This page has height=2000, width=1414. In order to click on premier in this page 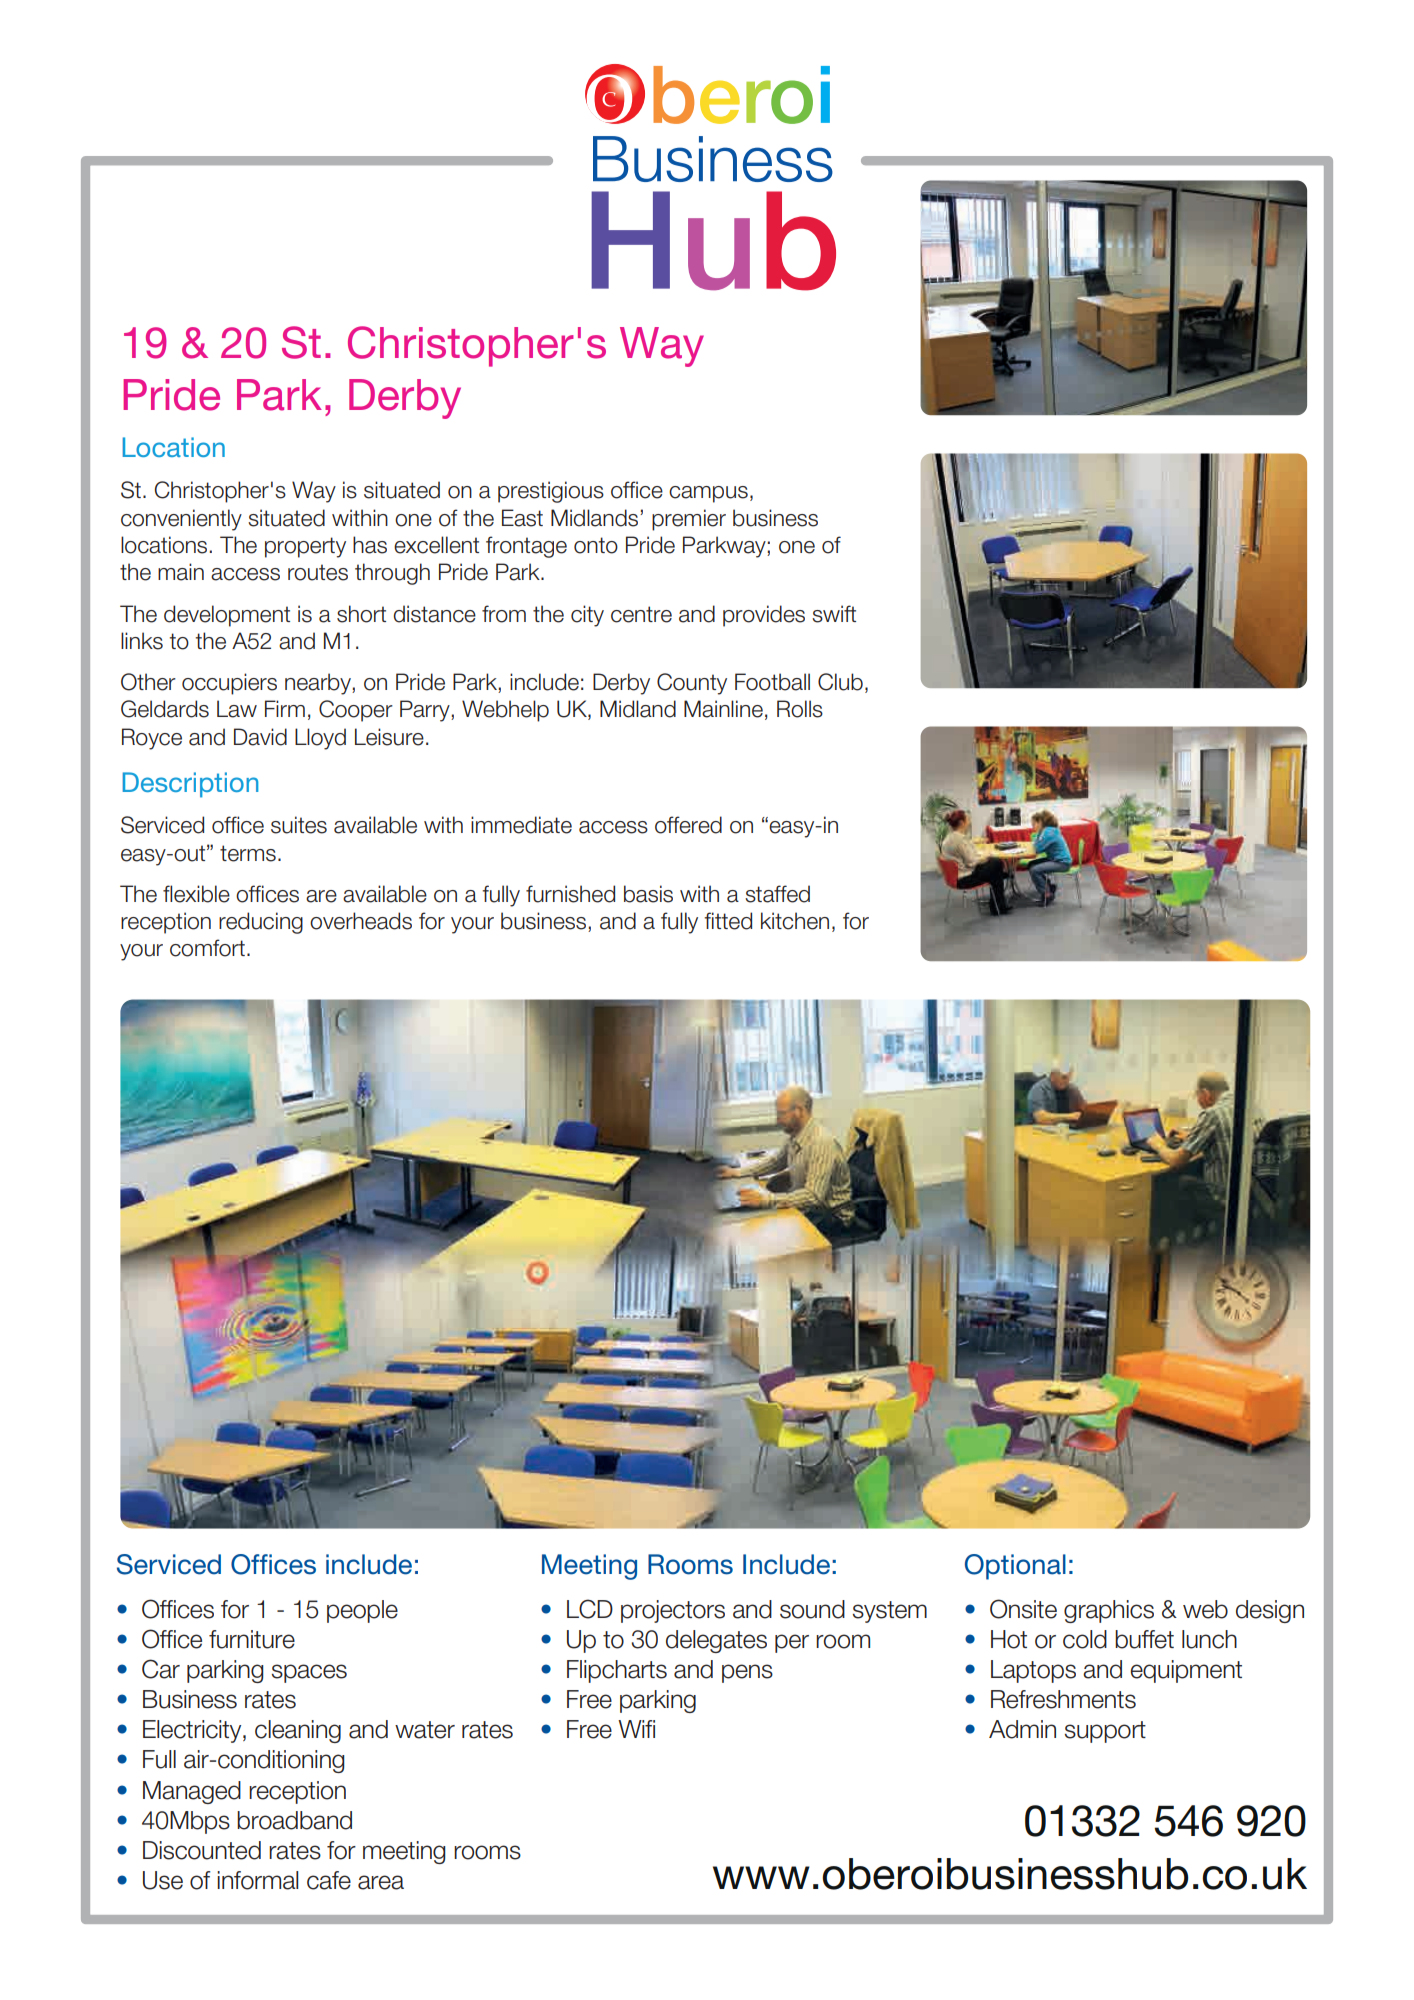, I will do `click(689, 520)`.
